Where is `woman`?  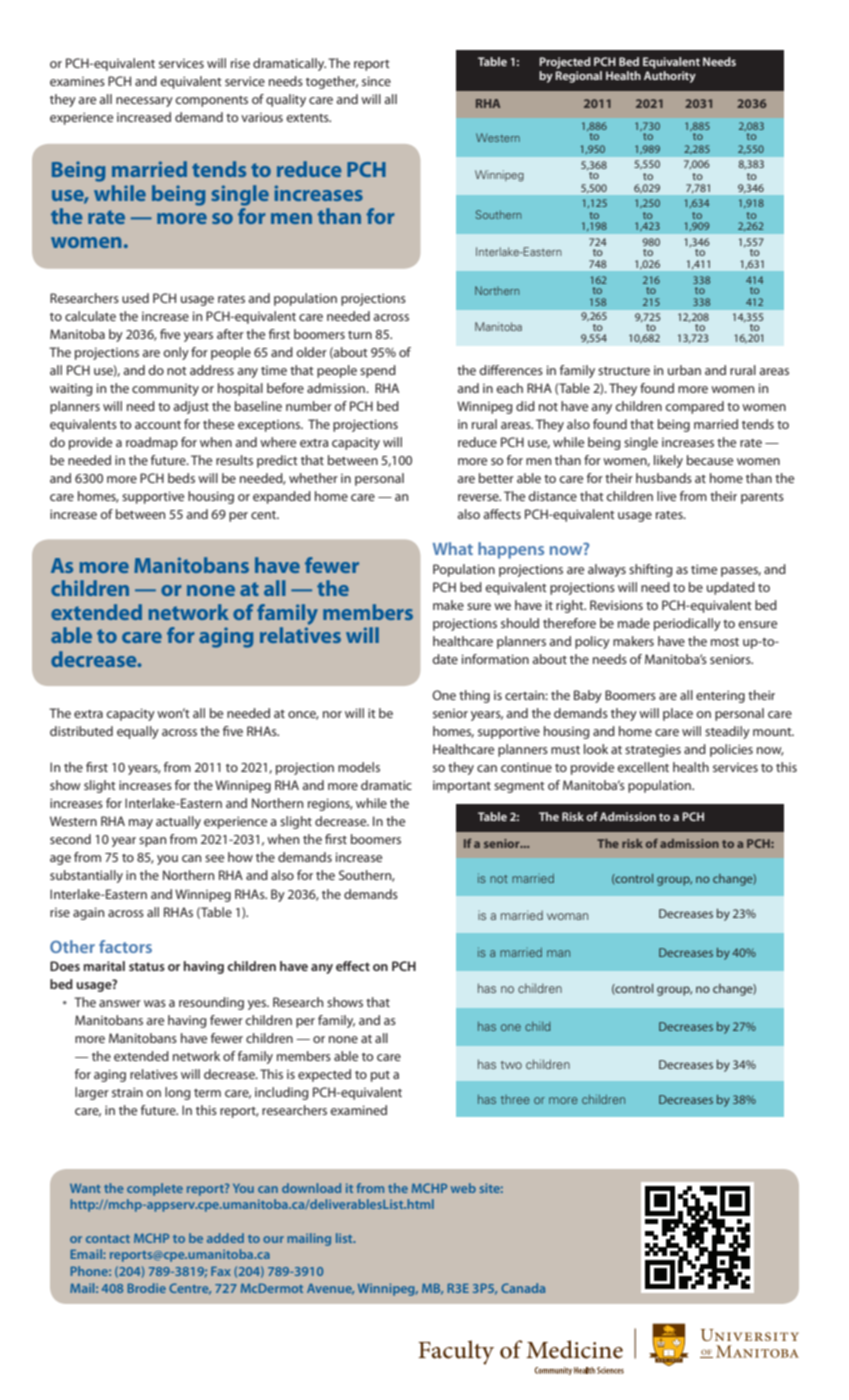
woman is located at coordinates (567, 916).
